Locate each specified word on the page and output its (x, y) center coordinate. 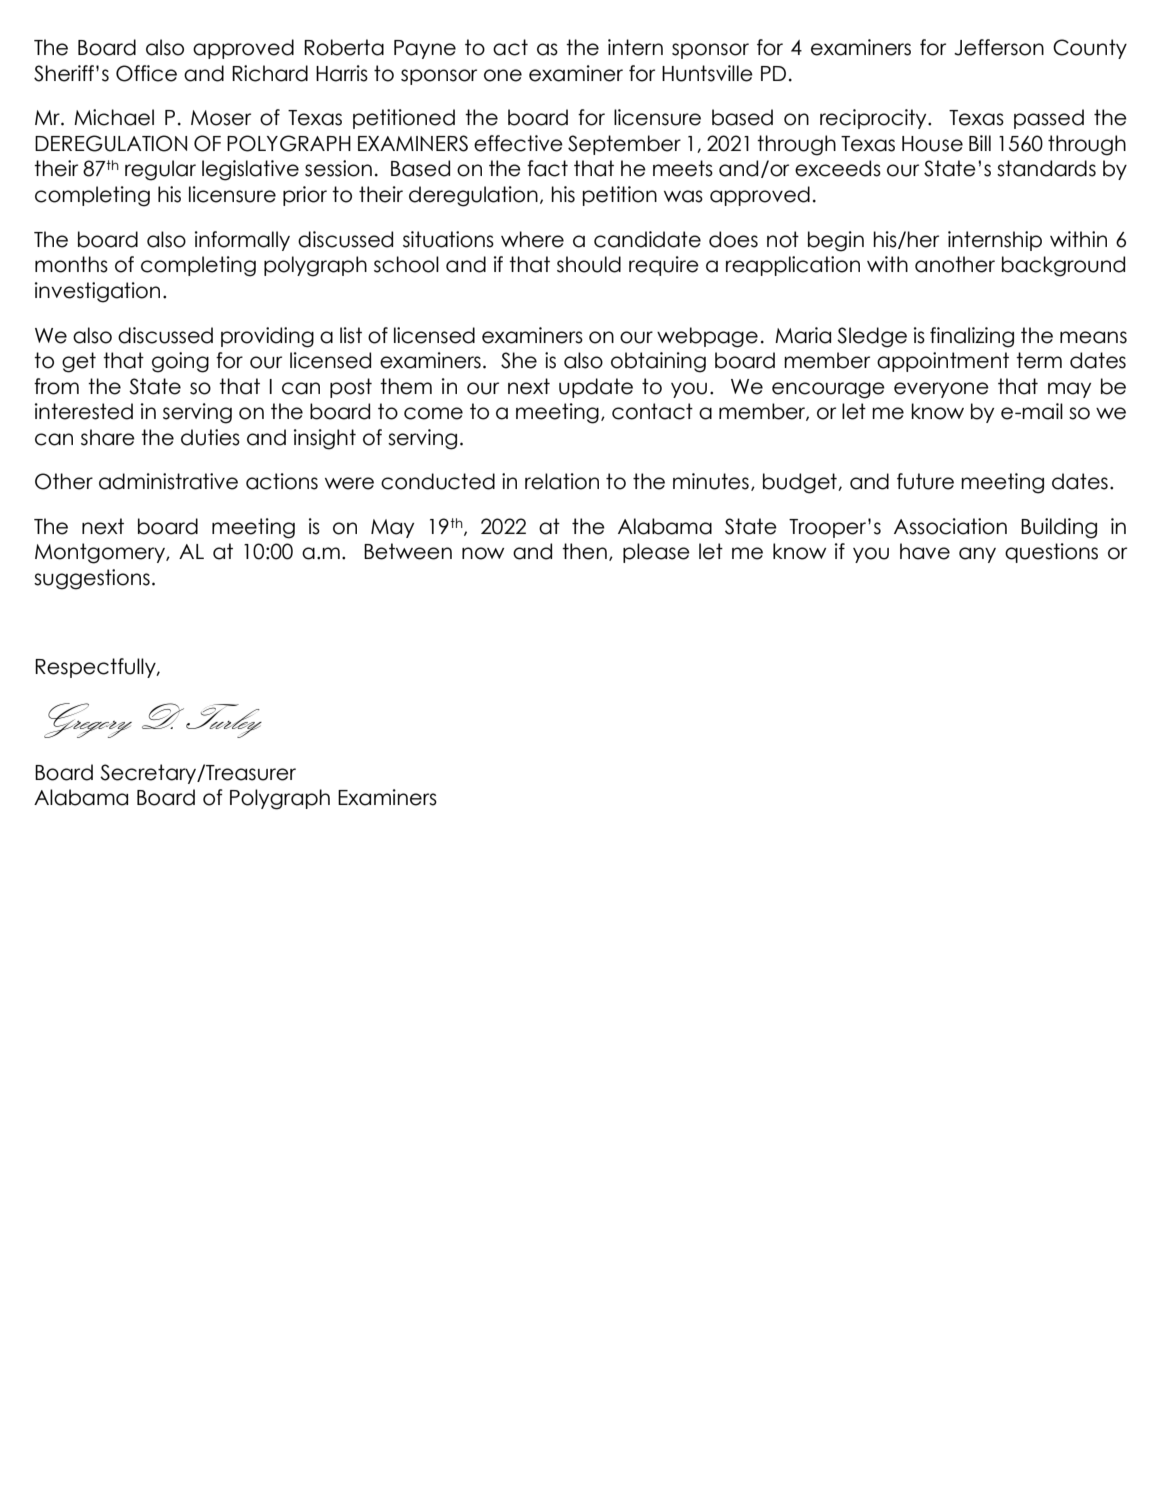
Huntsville (707, 73)
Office (146, 73)
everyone (941, 390)
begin (836, 241)
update (596, 388)
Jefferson (999, 47)
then (584, 551)
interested (84, 411)
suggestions (92, 579)
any (977, 555)
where (532, 239)
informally (242, 241)
